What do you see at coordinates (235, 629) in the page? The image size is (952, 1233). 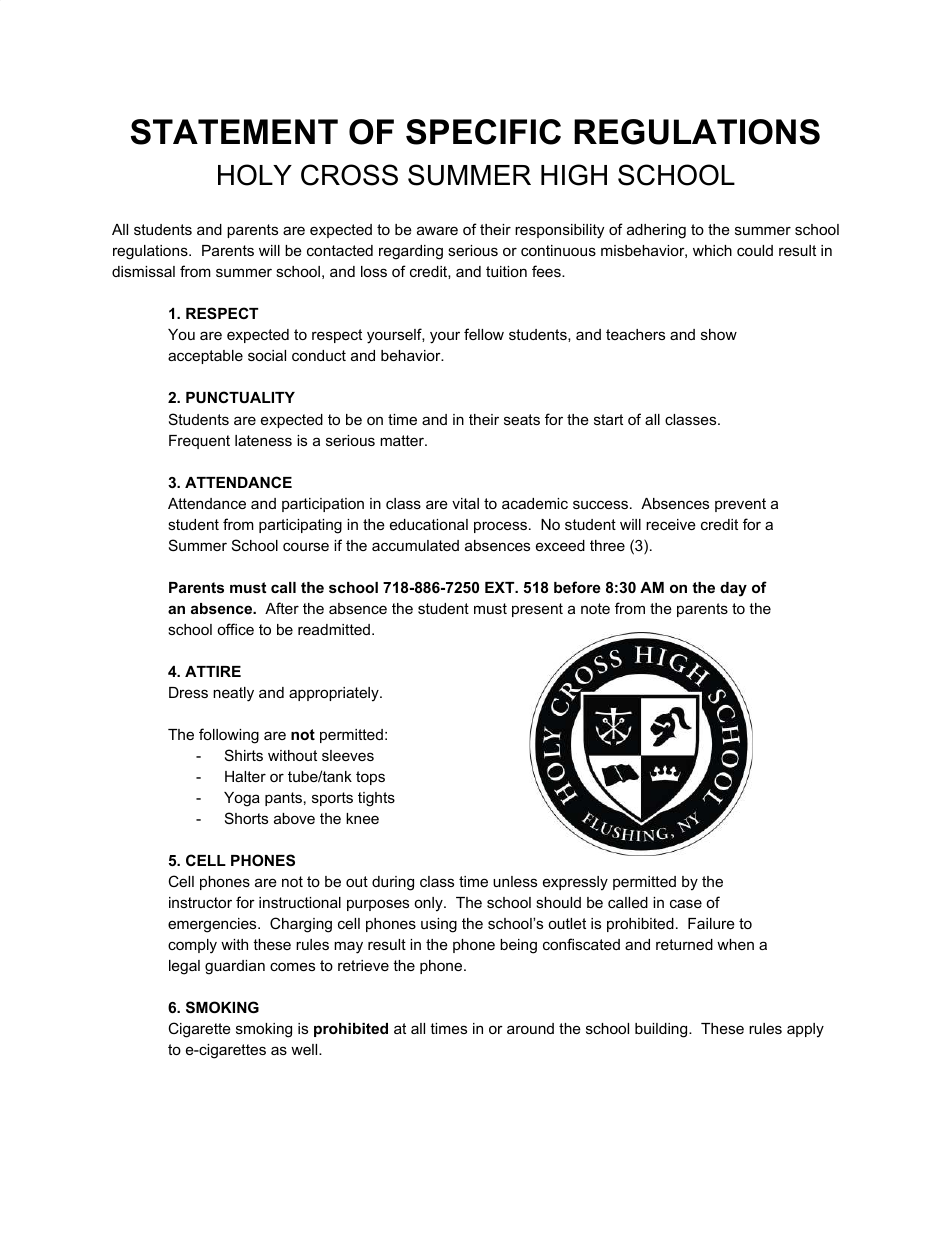 I see `office` at bounding box center [235, 629].
